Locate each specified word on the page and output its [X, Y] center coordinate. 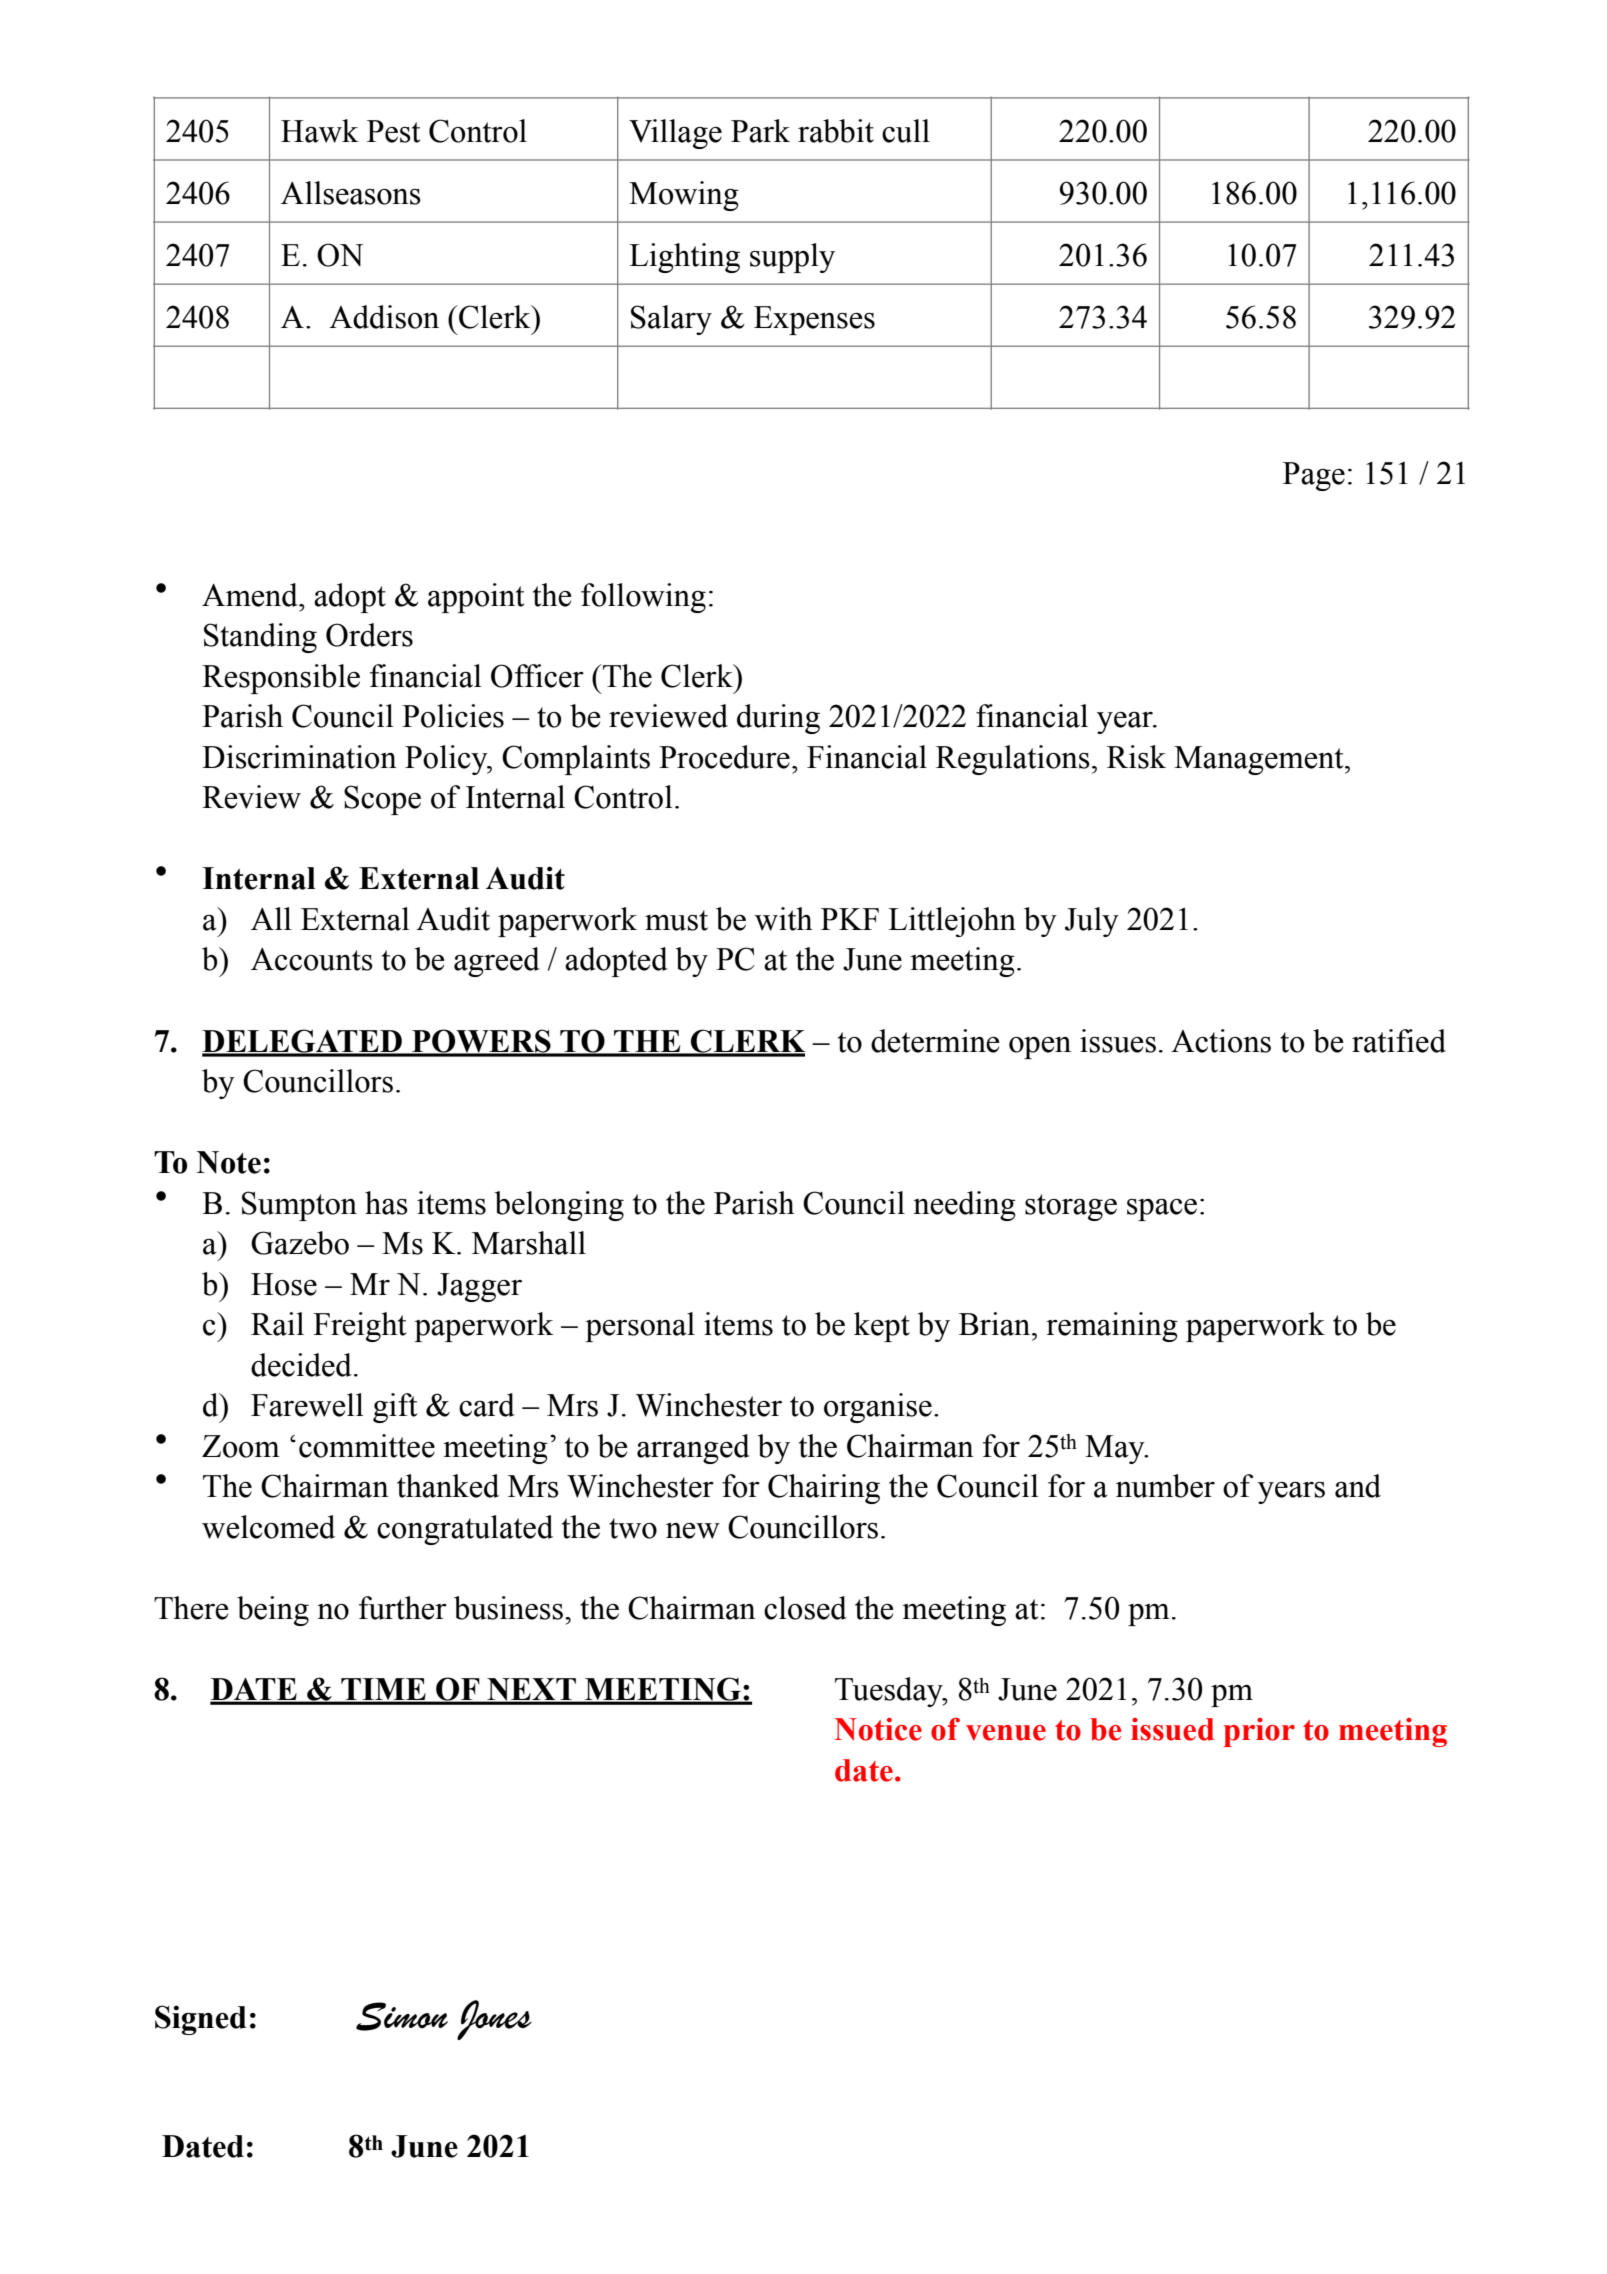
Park [760, 131]
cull [906, 131]
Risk [1136, 757]
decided [301, 1365]
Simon [402, 2016]
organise [878, 1408]
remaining [1112, 1327]
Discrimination [299, 757]
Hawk [320, 131]
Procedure [724, 757]
